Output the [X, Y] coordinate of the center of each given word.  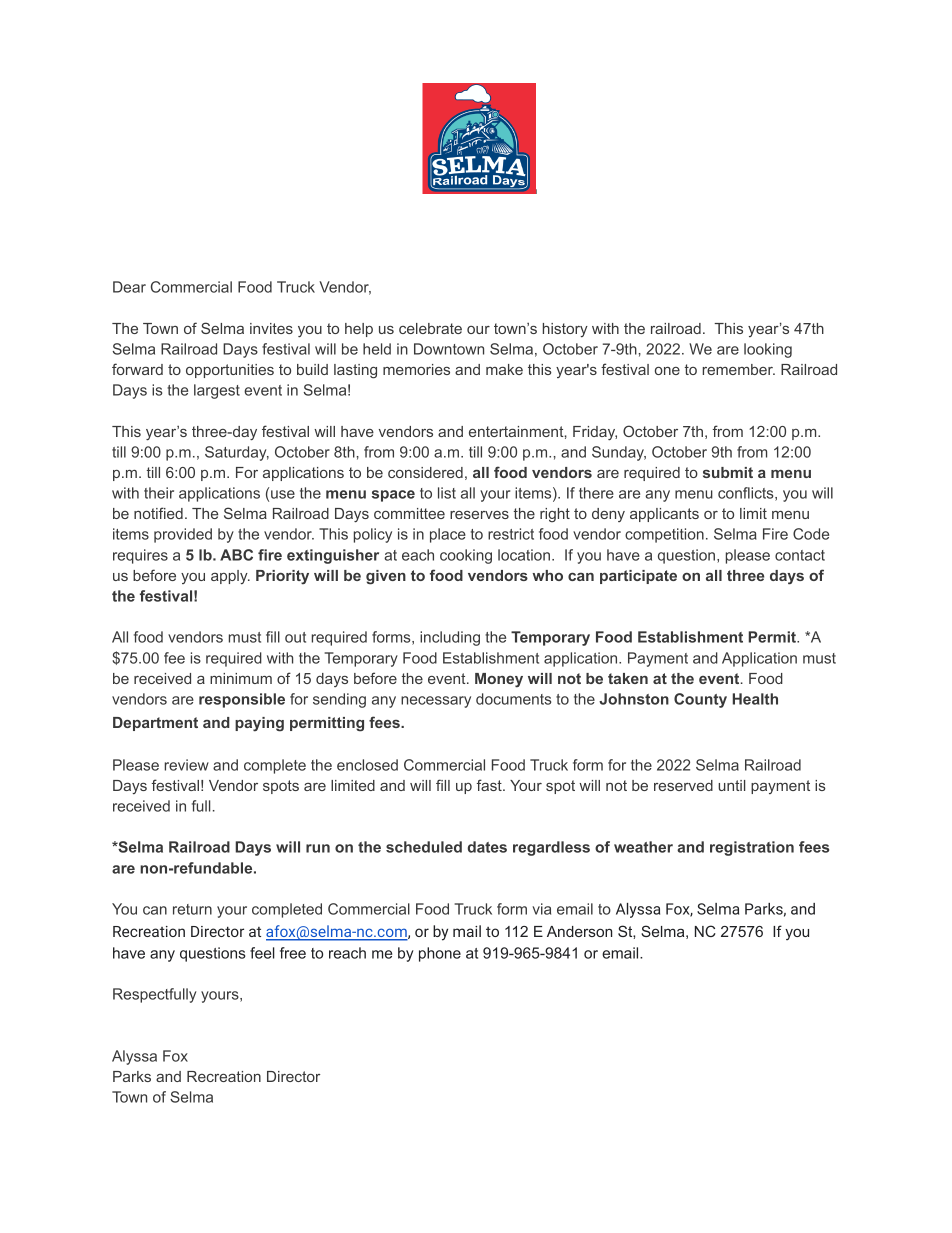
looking [768, 350]
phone [440, 954]
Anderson [579, 931]
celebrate [430, 328]
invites [271, 328]
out [295, 637]
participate [638, 577]
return [192, 909]
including [450, 638]
